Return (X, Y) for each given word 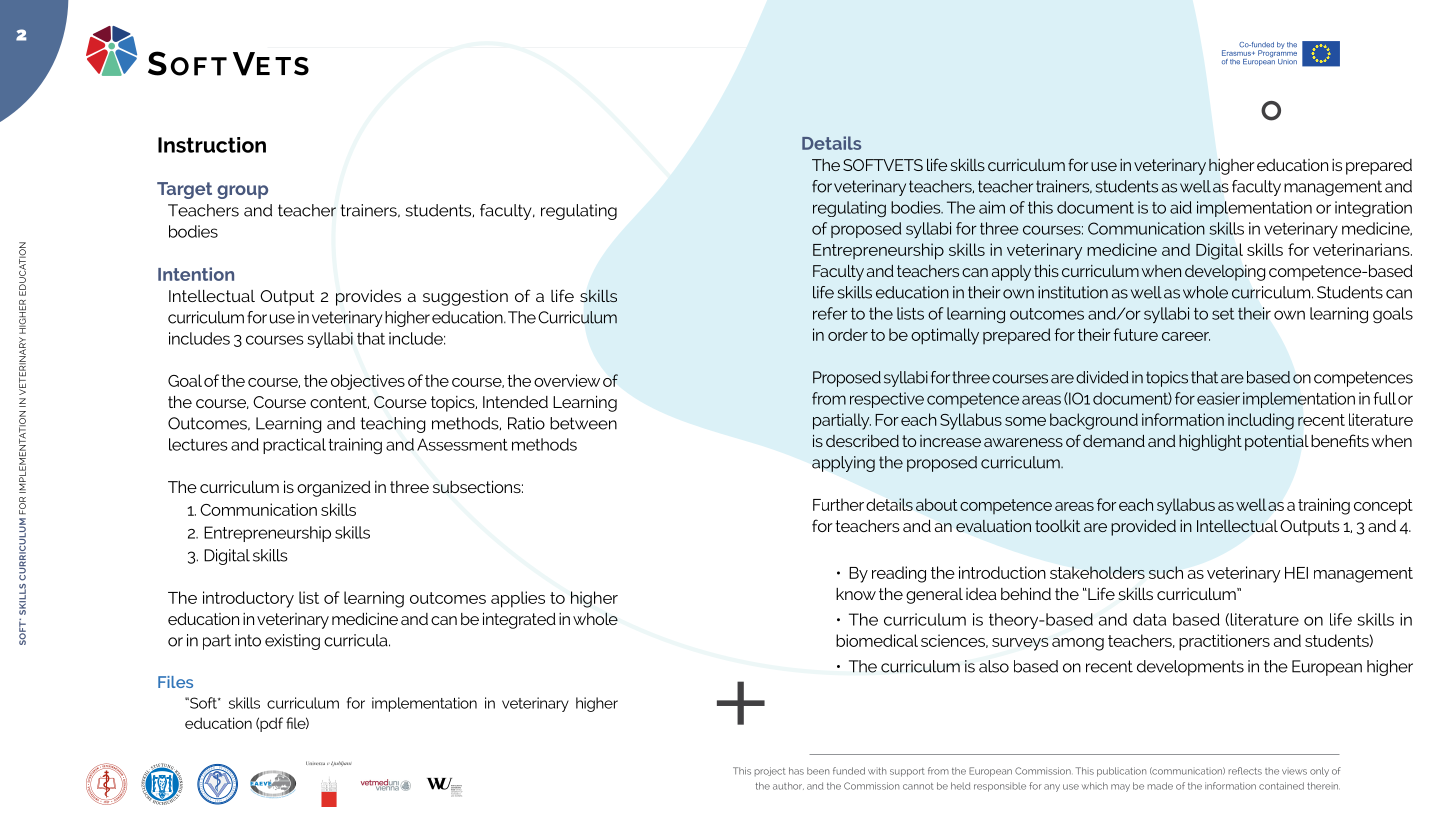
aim (992, 207)
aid (1181, 207)
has (796, 771)
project (770, 771)
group (242, 192)
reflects (1245, 771)
